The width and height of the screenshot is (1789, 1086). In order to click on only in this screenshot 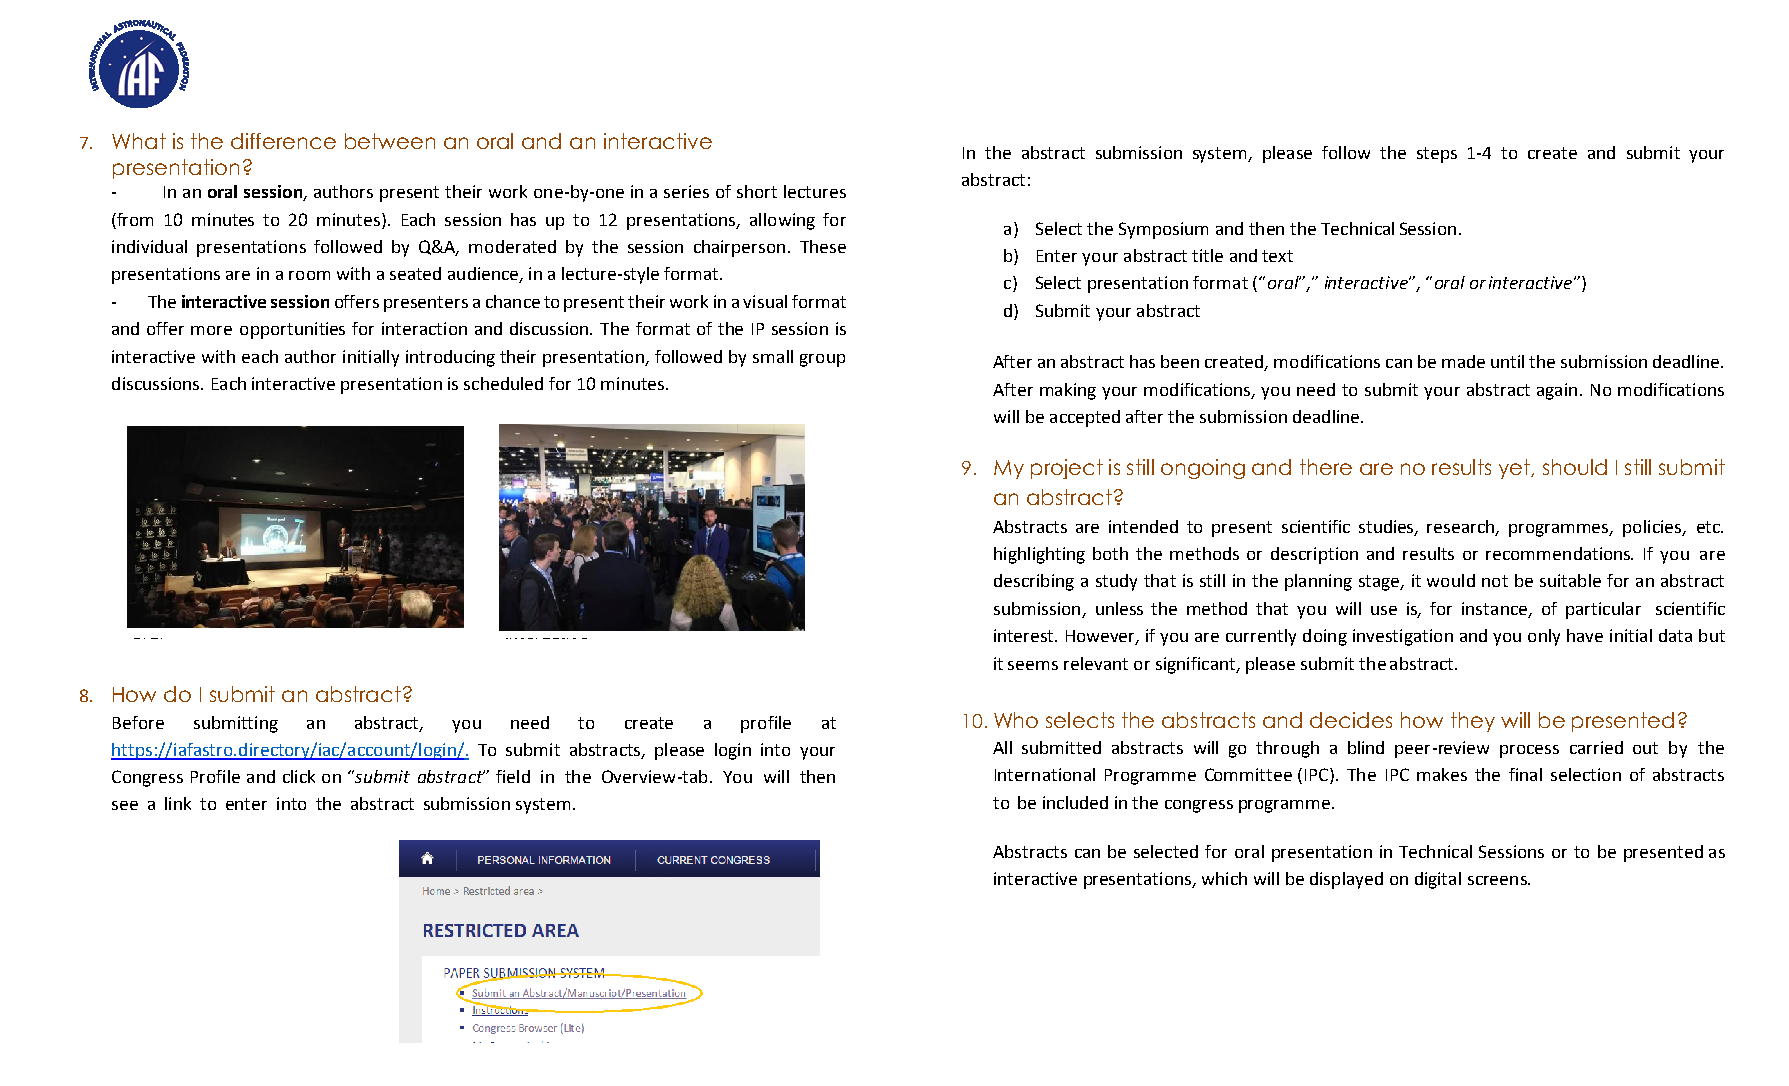, I will do `click(1544, 637)`.
